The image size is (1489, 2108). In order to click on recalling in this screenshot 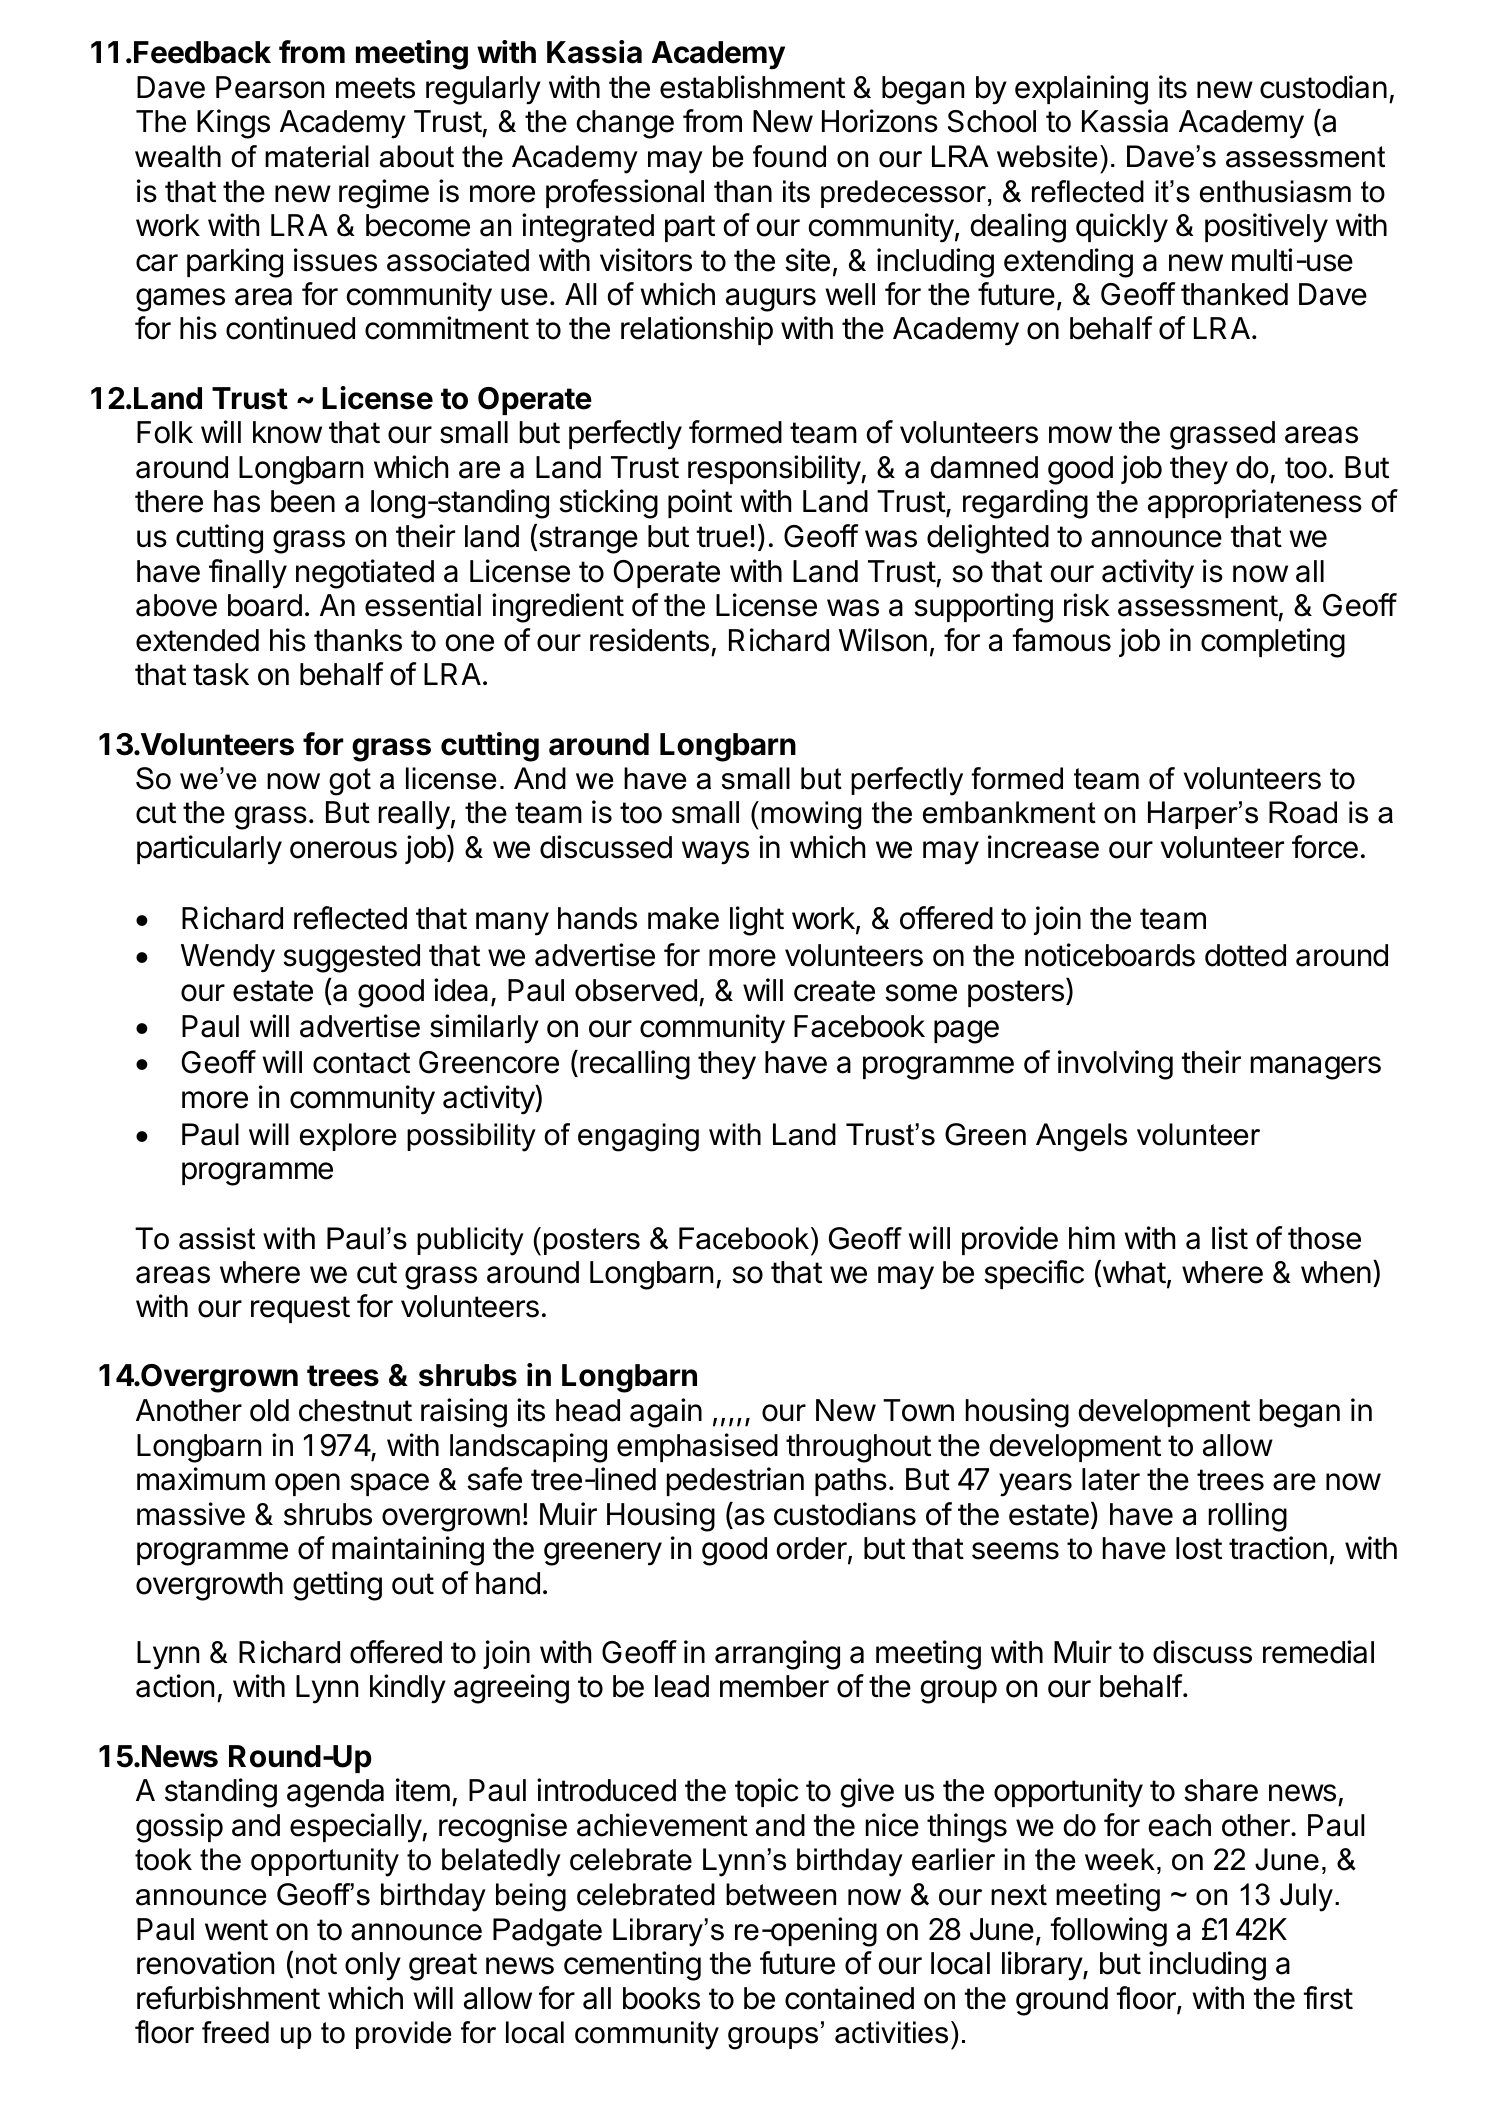, I will do `click(635, 1065)`.
